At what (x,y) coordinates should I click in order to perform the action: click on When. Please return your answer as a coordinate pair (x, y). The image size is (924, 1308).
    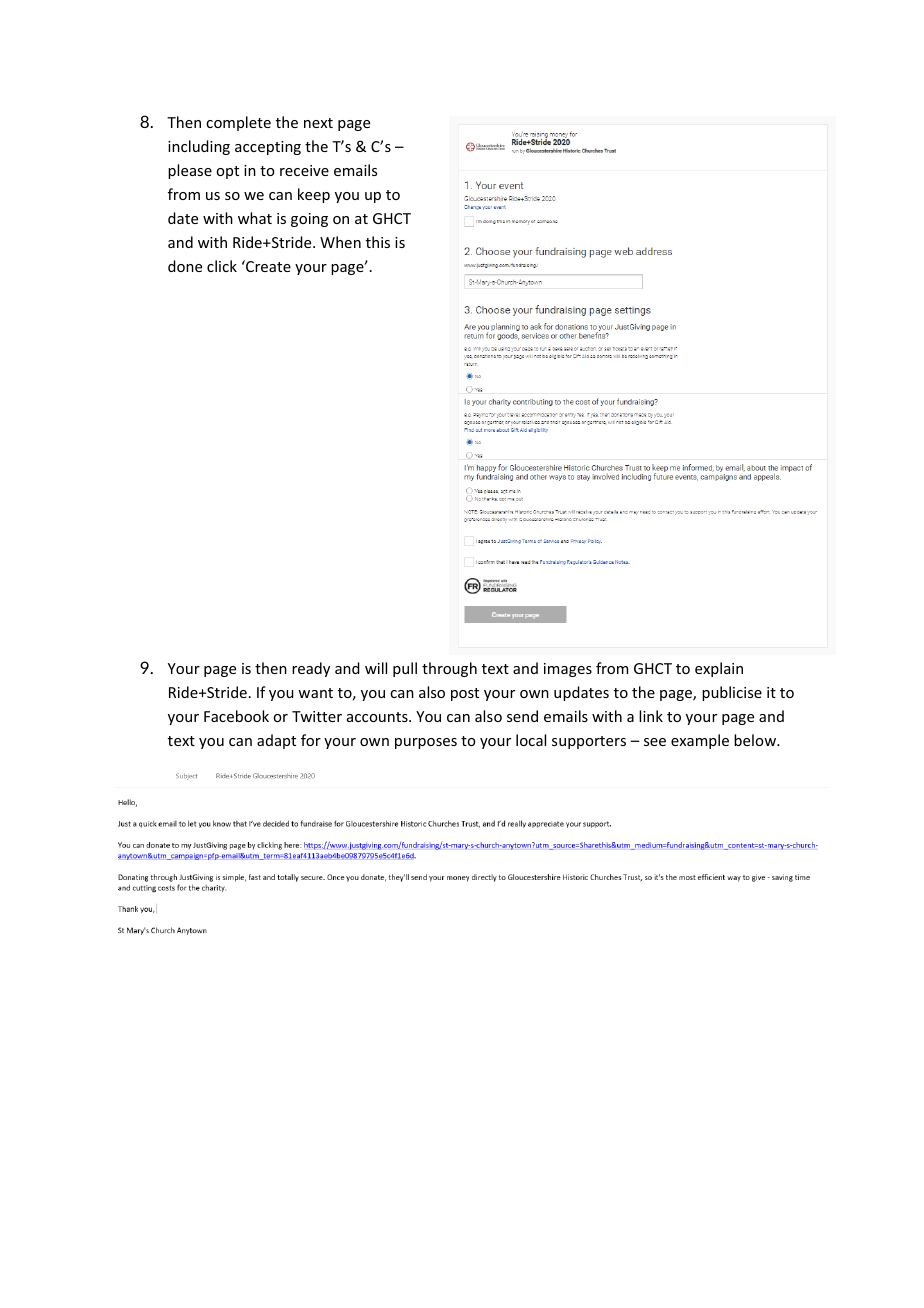
    Looking at the image, I should click on (340, 242).
